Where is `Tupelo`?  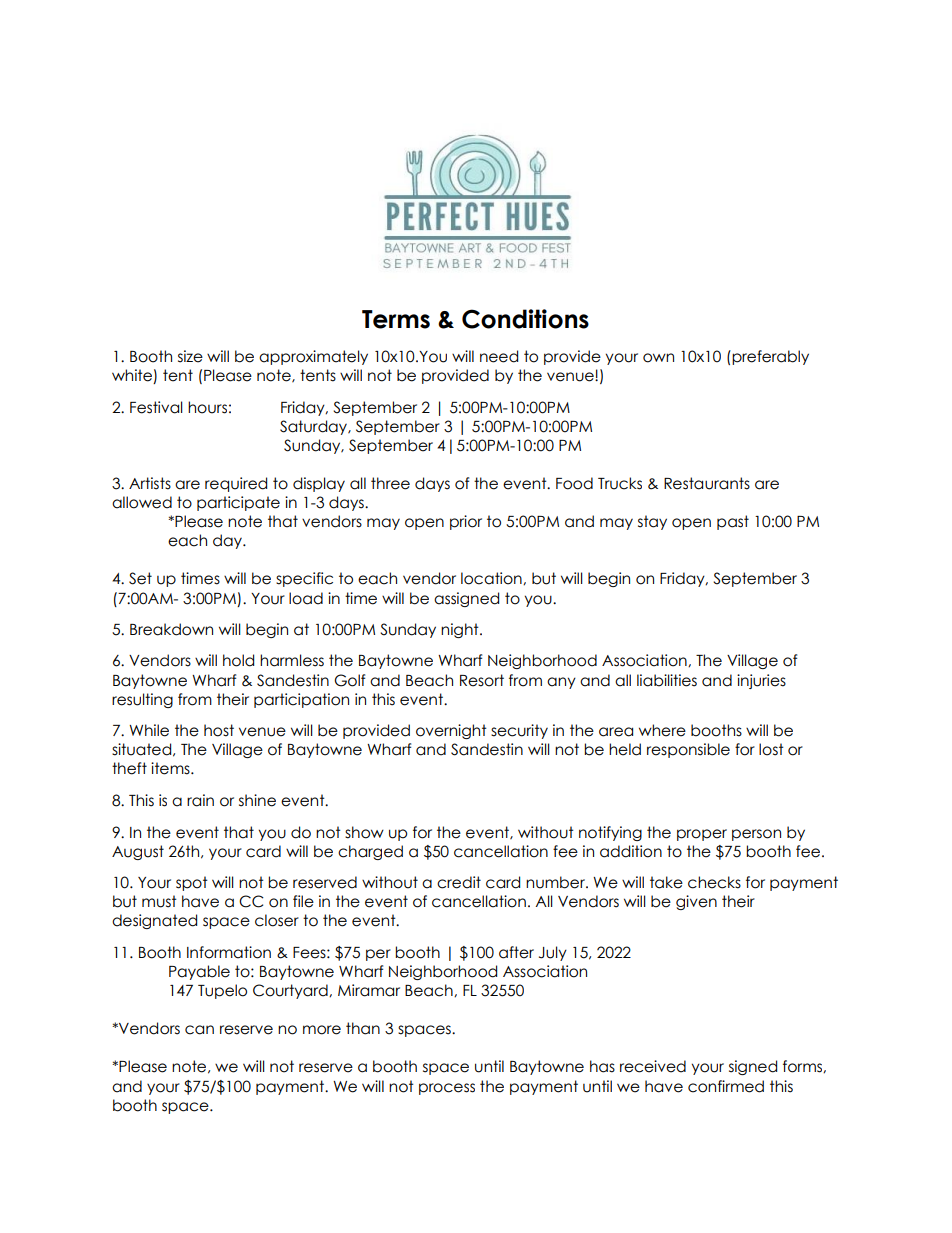 Tupelo is located at coordinates (222, 991).
